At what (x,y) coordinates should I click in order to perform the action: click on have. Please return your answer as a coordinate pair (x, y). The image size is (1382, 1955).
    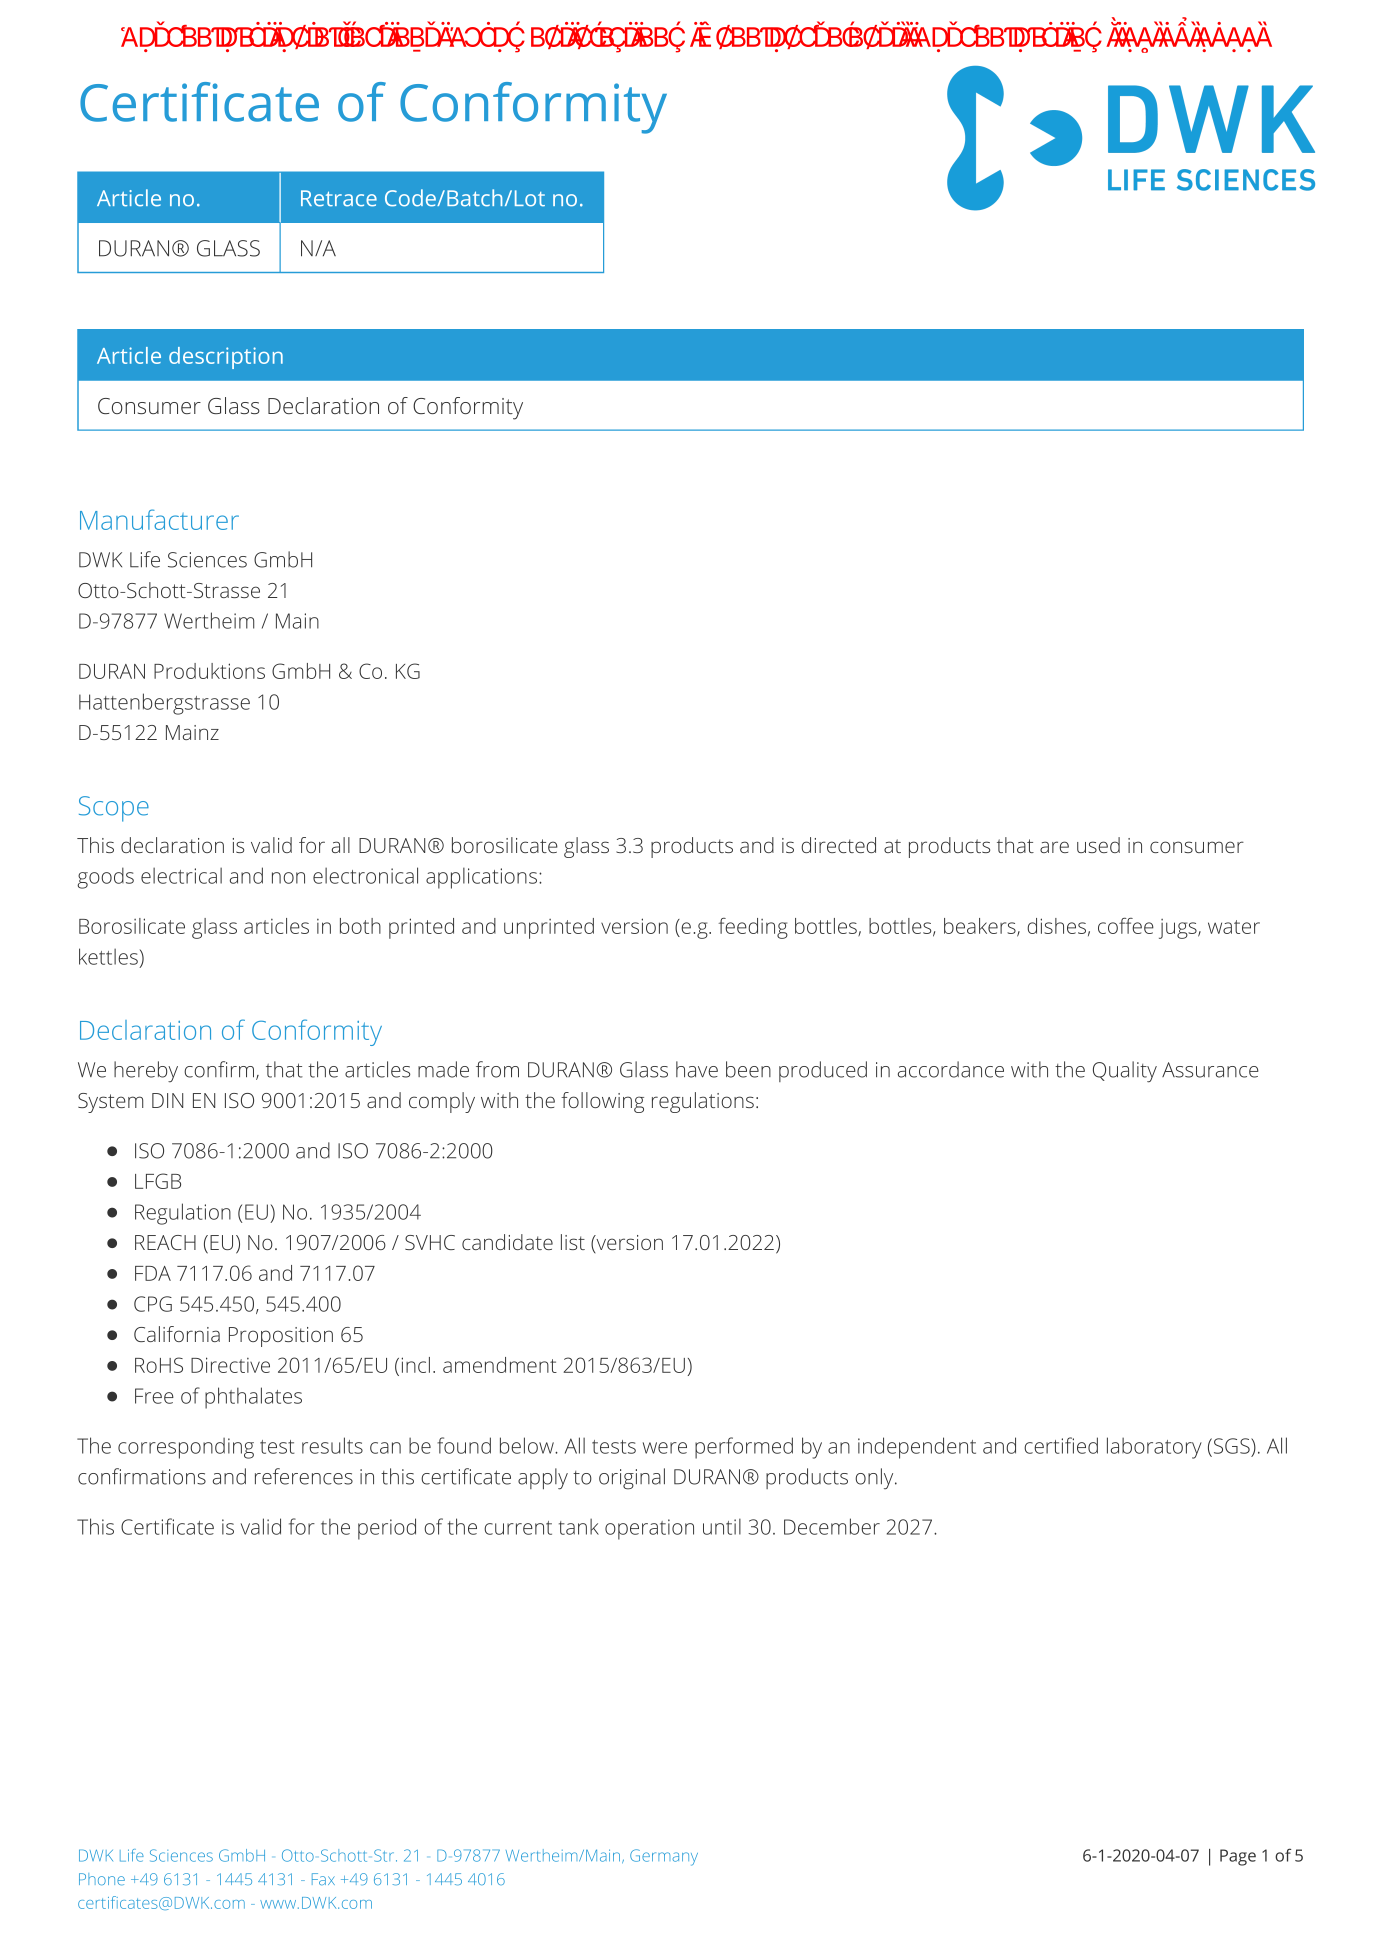
    Looking at the image, I should click on (697, 1069).
